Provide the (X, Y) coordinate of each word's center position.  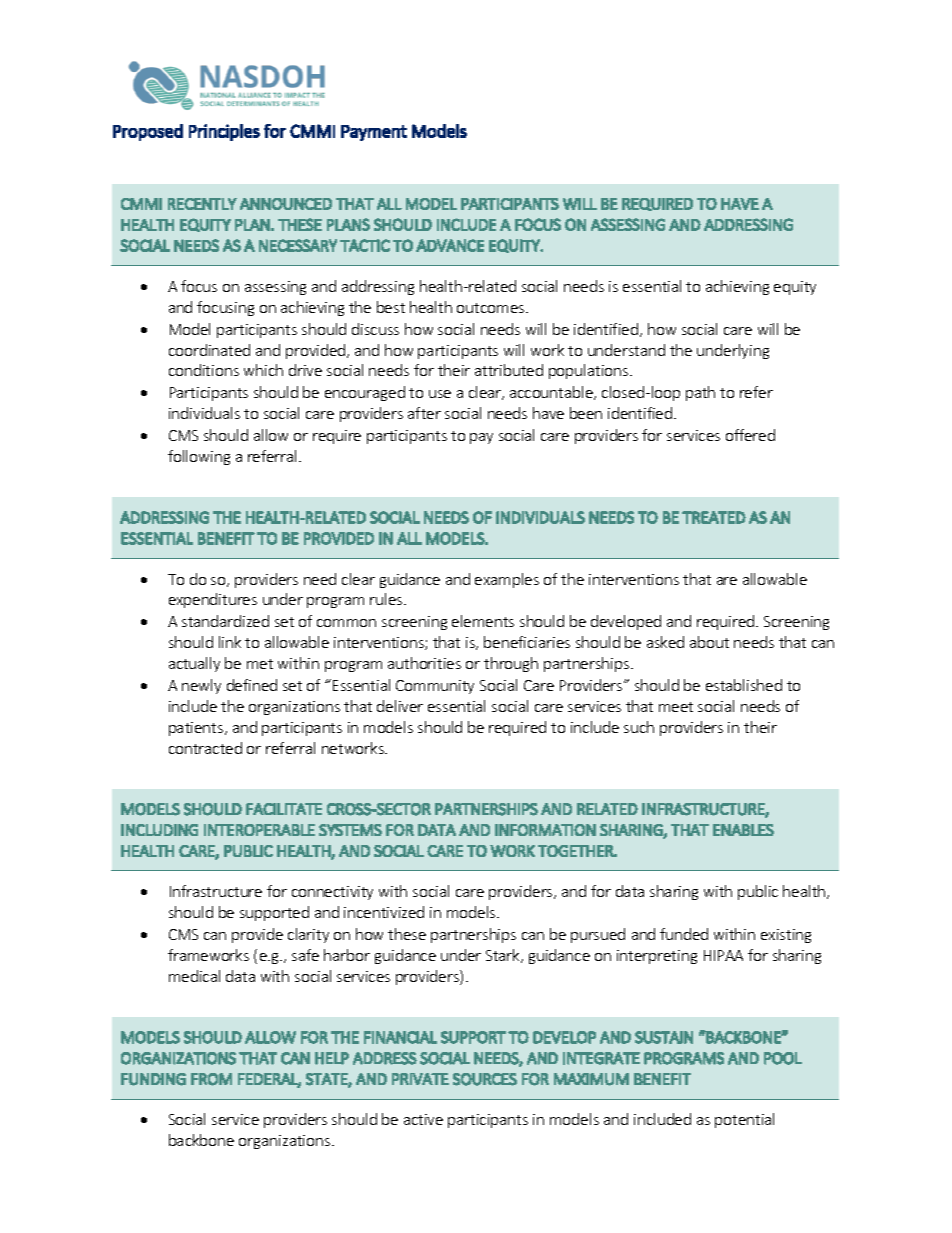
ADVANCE (450, 245)
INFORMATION (545, 830)
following (199, 457)
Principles (224, 132)
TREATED (714, 517)
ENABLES (743, 830)
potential (744, 1120)
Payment (374, 133)
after (424, 413)
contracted (205, 748)
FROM (211, 1079)
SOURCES (485, 1079)
